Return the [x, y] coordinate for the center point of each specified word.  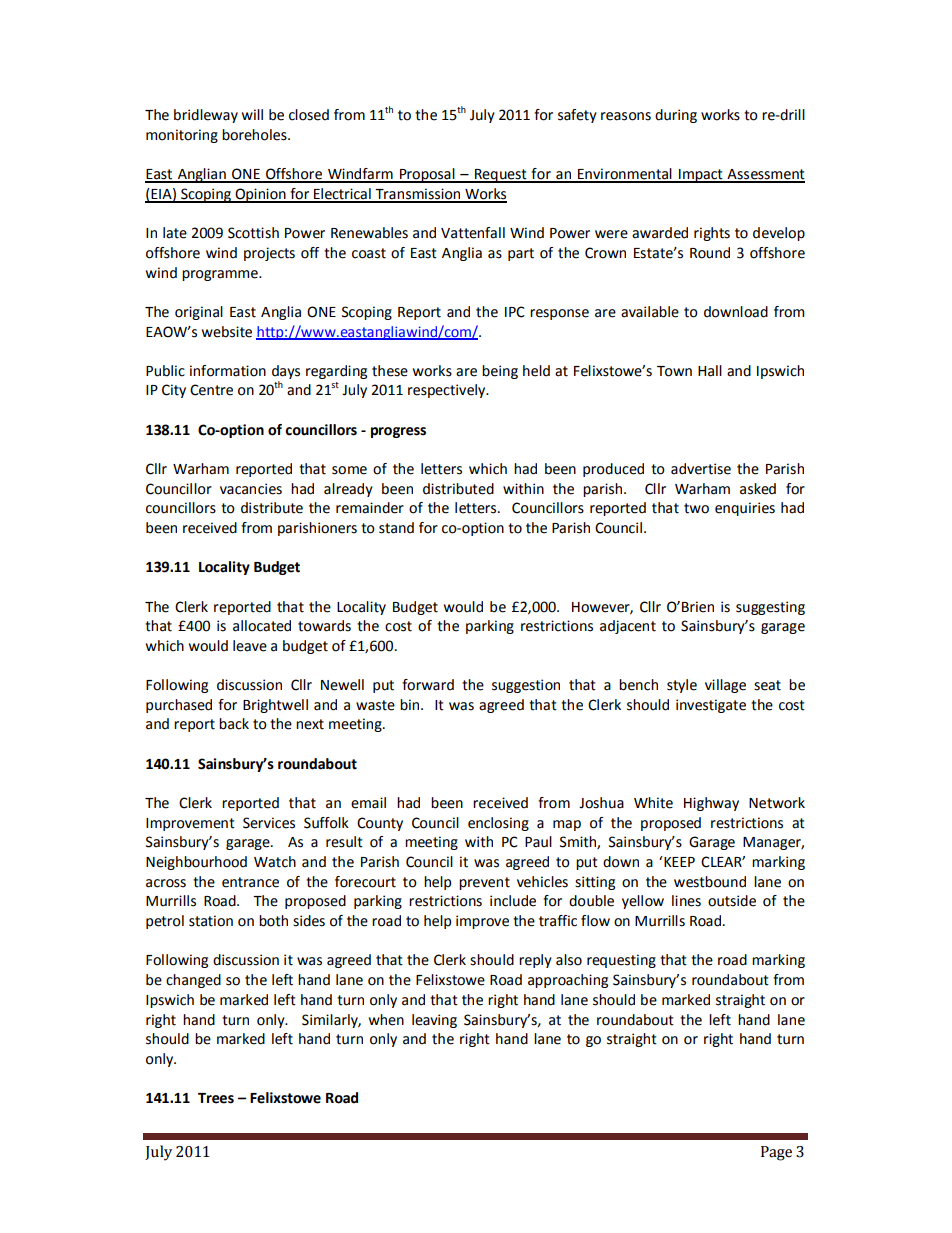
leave [250, 646]
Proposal [427, 175]
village [725, 686]
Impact [701, 176]
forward [428, 685]
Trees [216, 1098]
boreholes [255, 135]
